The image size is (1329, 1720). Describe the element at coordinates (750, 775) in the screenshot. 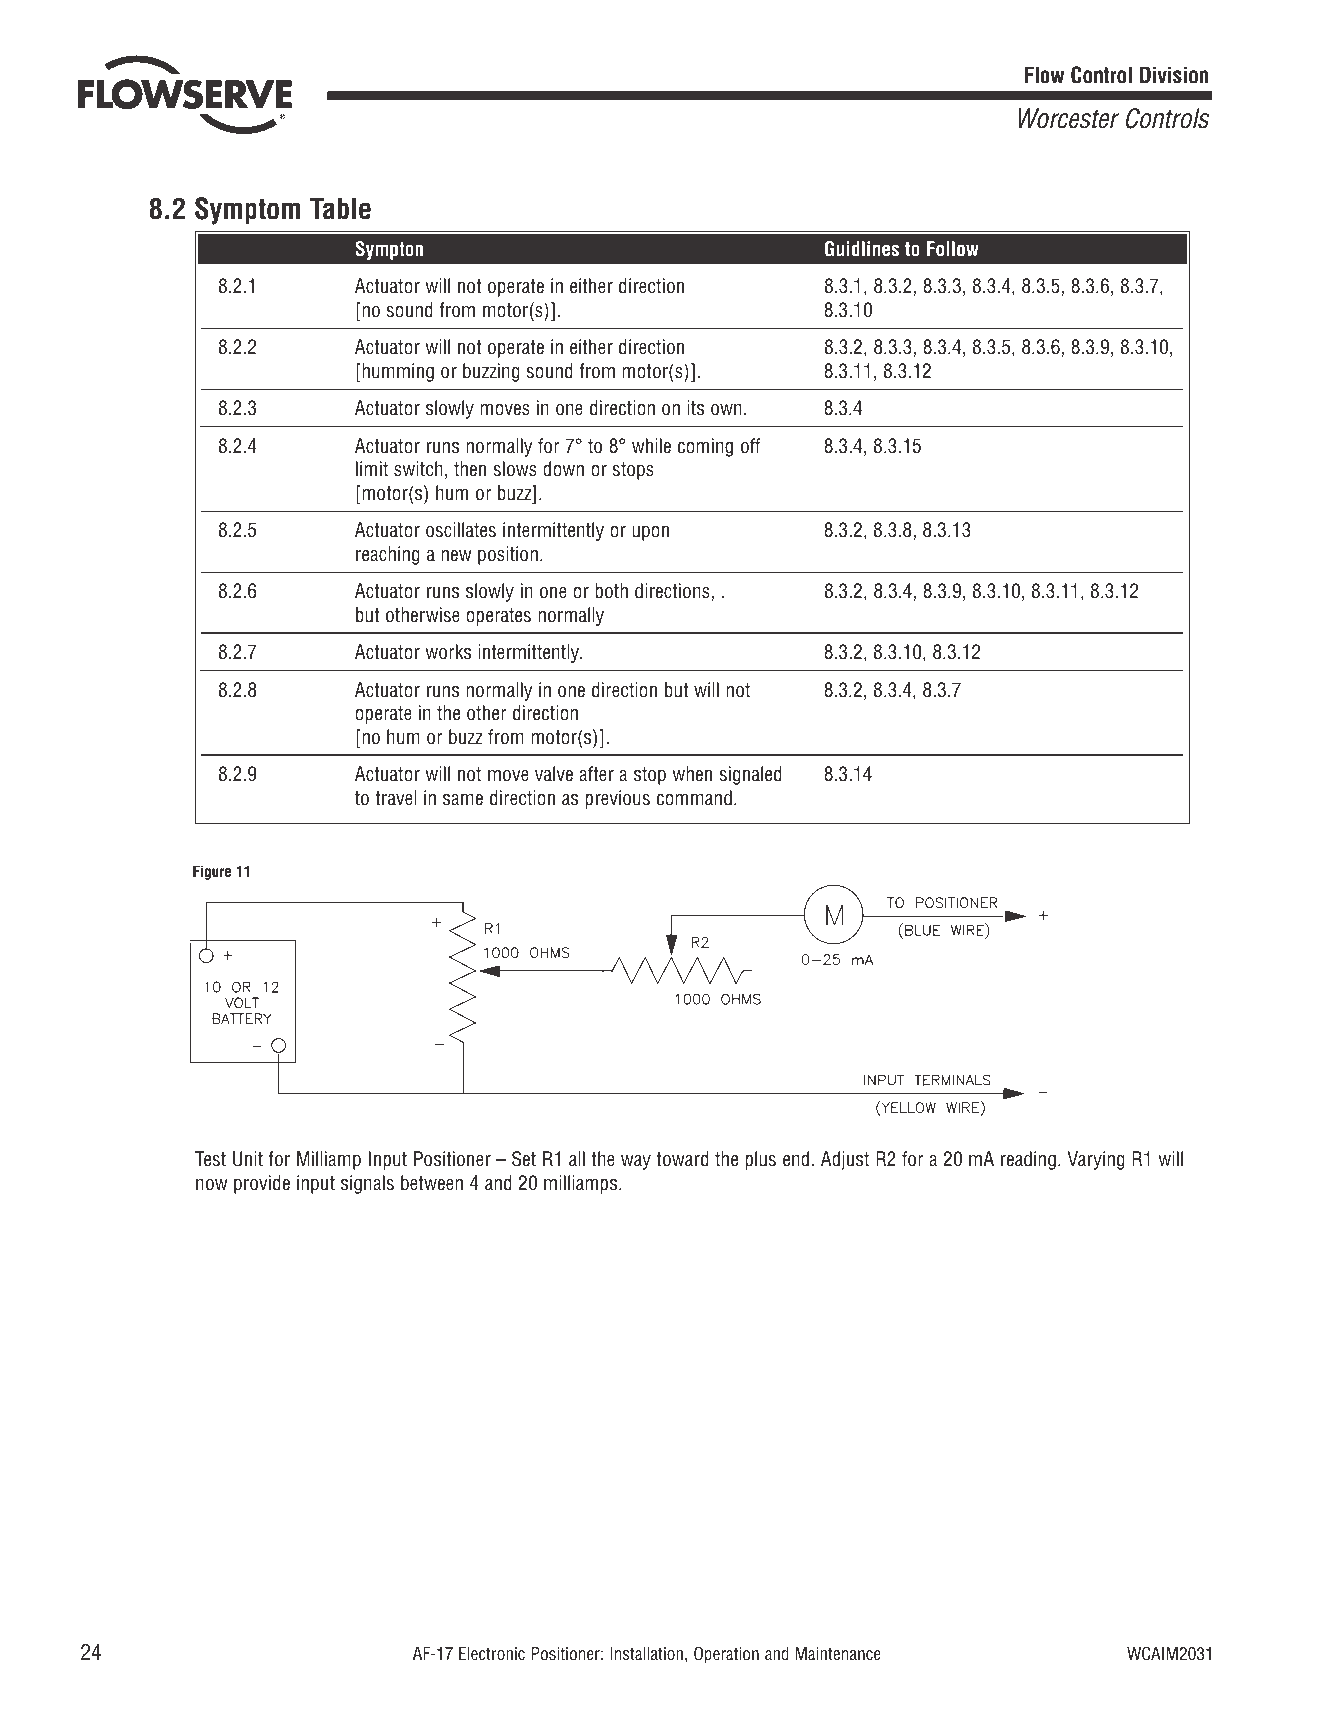

I see `signaled` at that location.
